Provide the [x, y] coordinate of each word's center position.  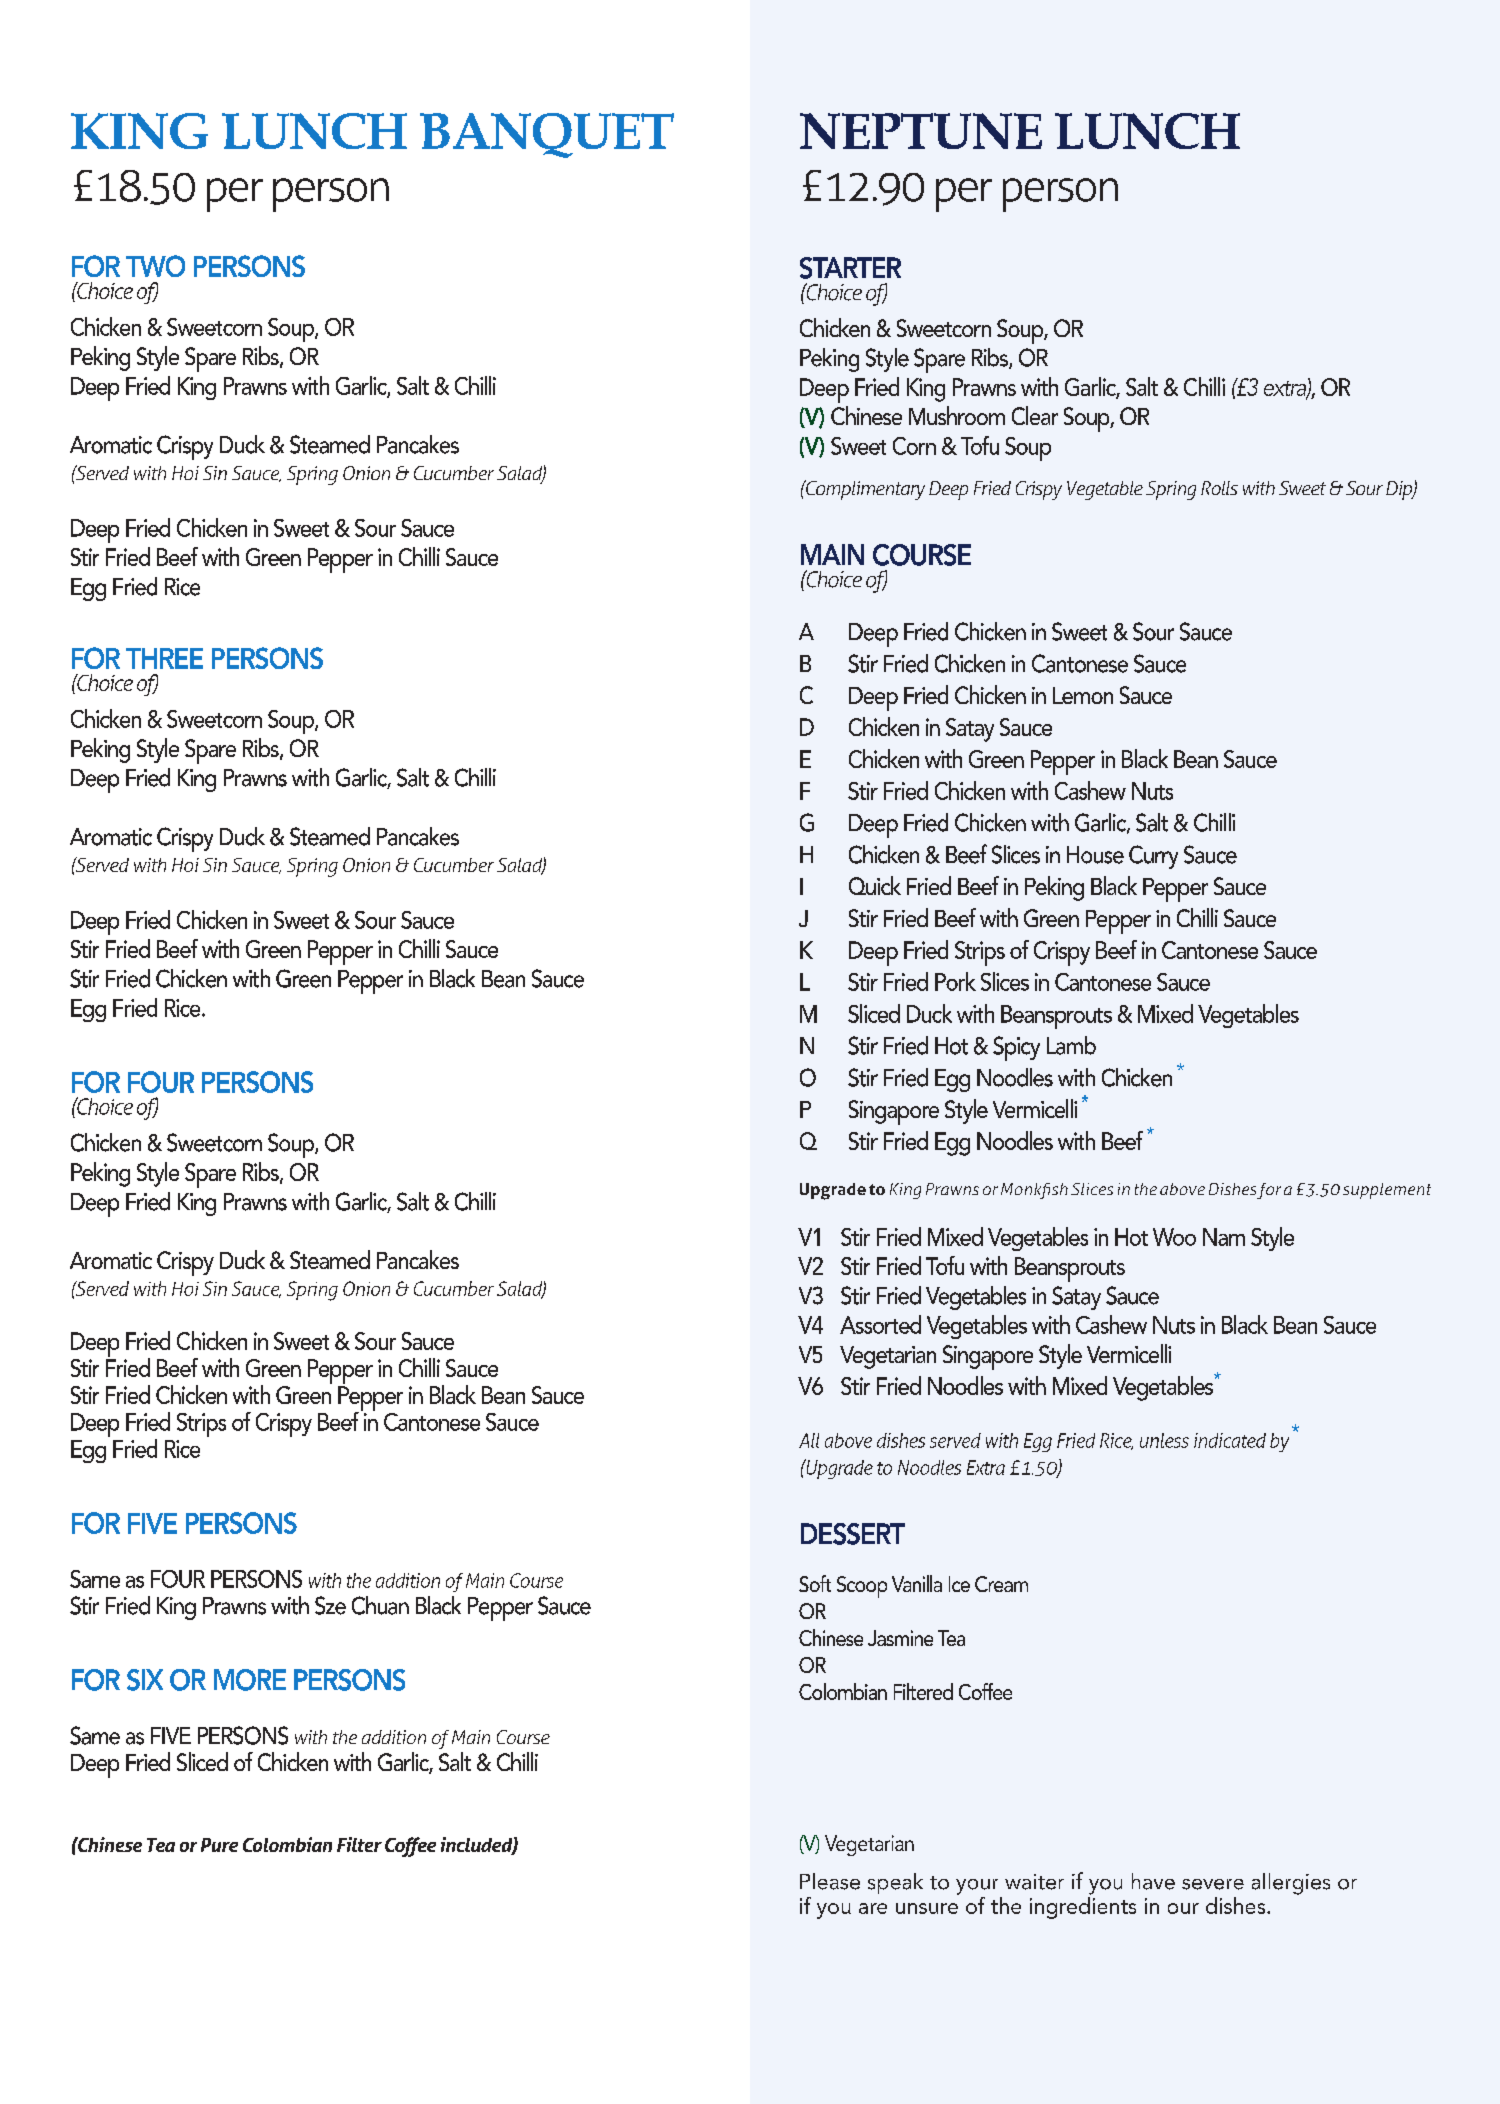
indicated [1230, 1440]
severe [1213, 1884]
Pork [955, 981]
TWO [155, 266]
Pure [219, 1845]
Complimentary [864, 490]
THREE [164, 658]
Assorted [880, 1324]
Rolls [1219, 488]
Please [830, 1881]
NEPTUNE [921, 131]
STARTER [850, 268]
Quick [875, 885]
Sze [330, 1605]
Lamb [1071, 1045]
